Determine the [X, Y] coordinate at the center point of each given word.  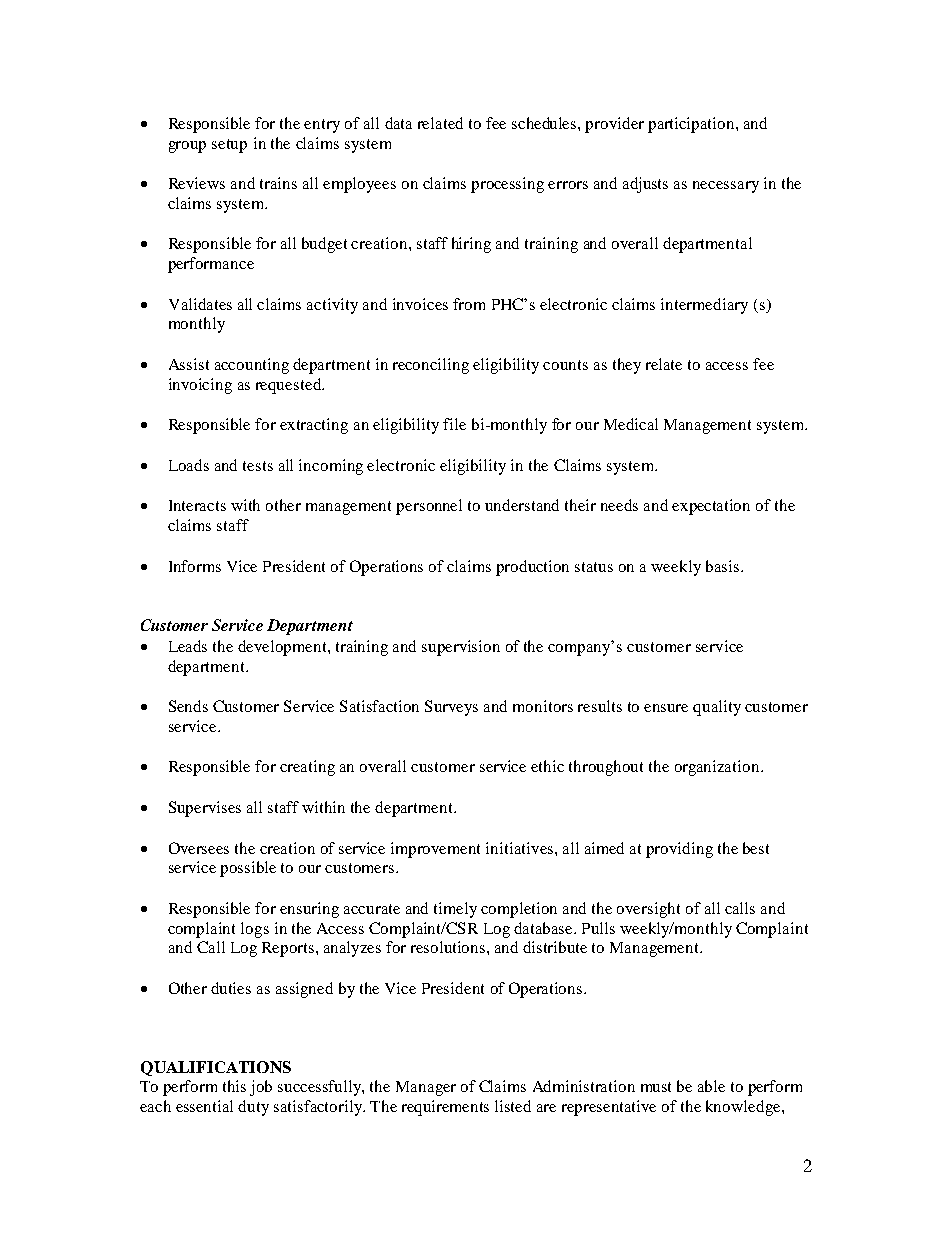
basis [722, 566]
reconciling [431, 366]
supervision [461, 648]
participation [692, 125]
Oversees [199, 848]
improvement [435, 850]
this [234, 1086]
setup [229, 146]
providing [679, 850]
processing [507, 185]
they [627, 366]
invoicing [200, 386]
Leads [188, 646]
